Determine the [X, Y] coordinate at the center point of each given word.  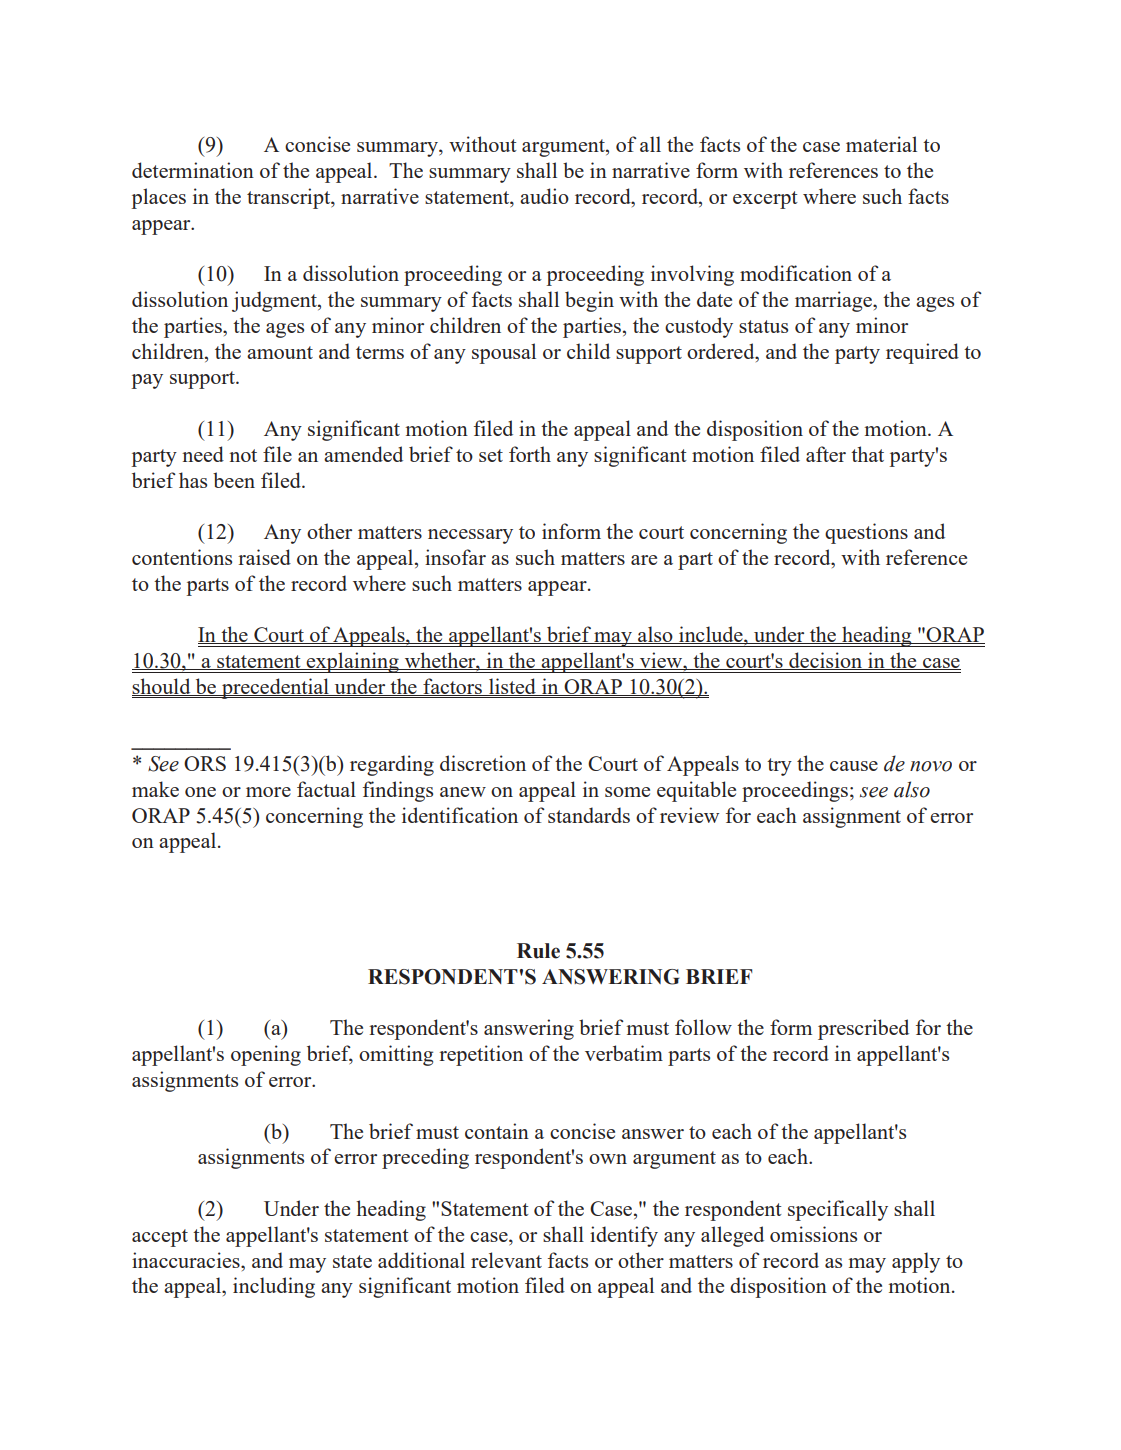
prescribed [863, 1029]
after [826, 454]
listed [512, 687]
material [881, 144]
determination [193, 170]
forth [530, 454]
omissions [813, 1234]
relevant [506, 1260]
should [162, 687]
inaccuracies [187, 1260]
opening [266, 1055]
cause [854, 766]
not [243, 455]
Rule [538, 951]
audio [544, 196]
